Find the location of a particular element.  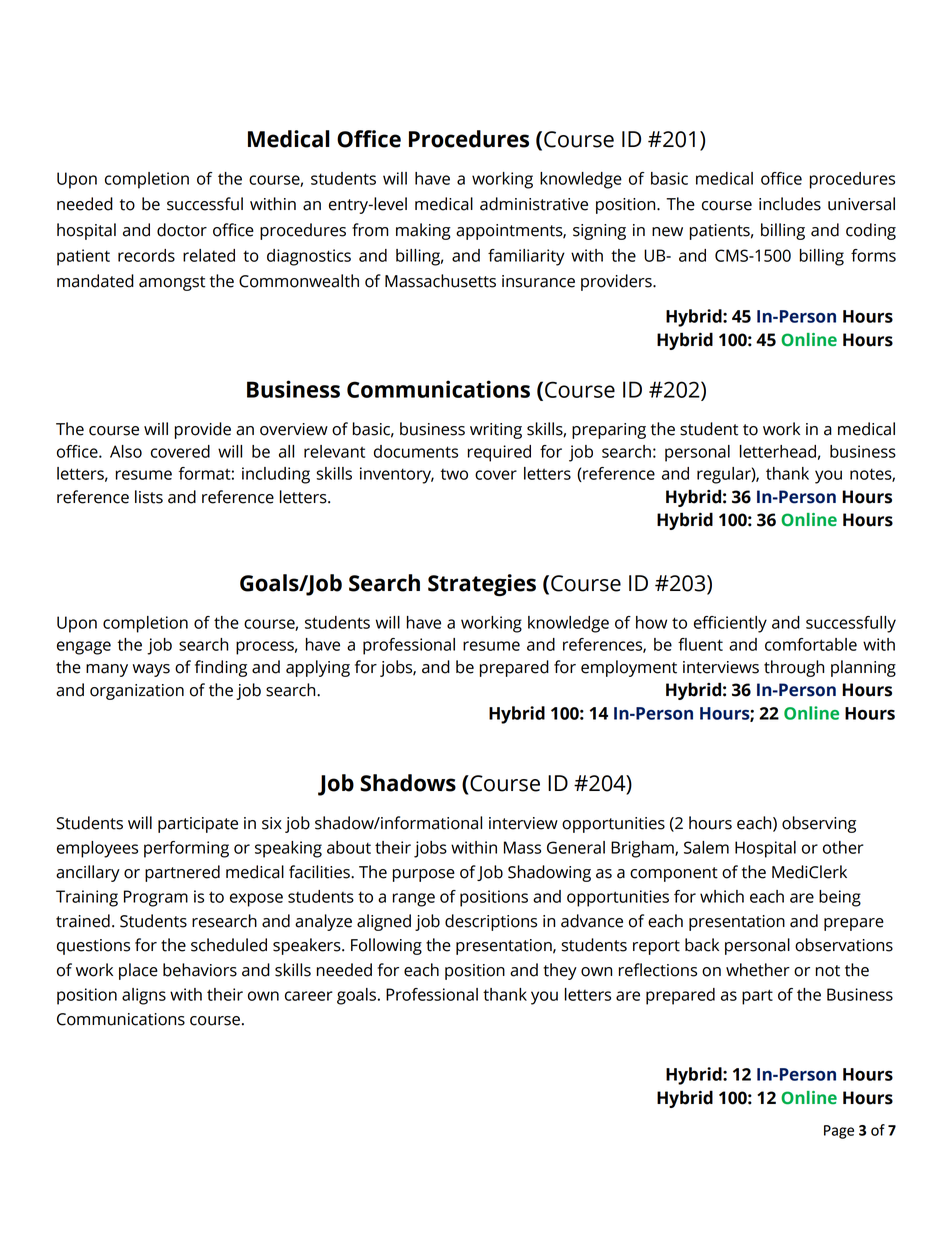

making is located at coordinates (423, 231).
